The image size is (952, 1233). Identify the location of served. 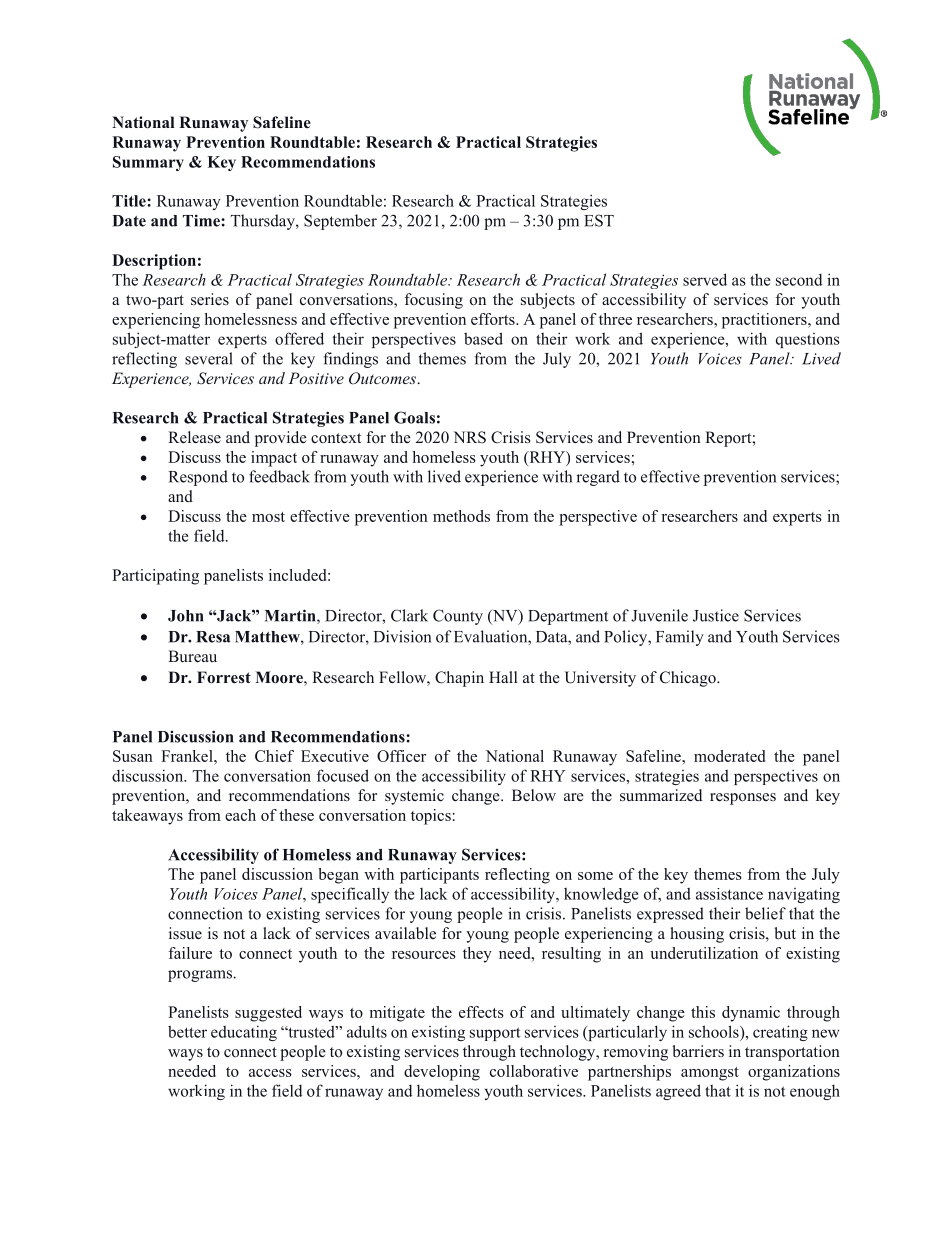
(705, 279).
